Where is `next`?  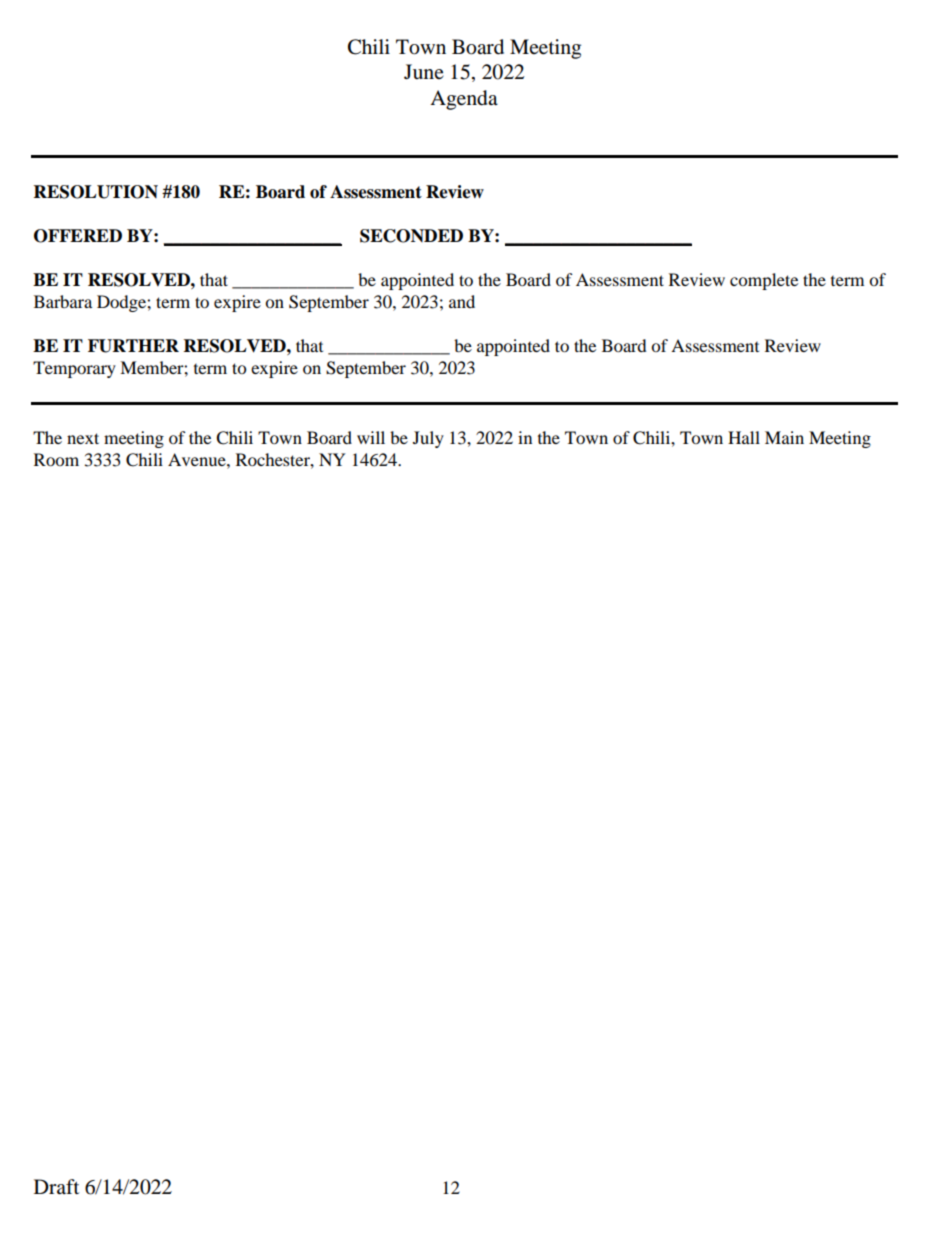
next is located at coordinates (83, 438).
